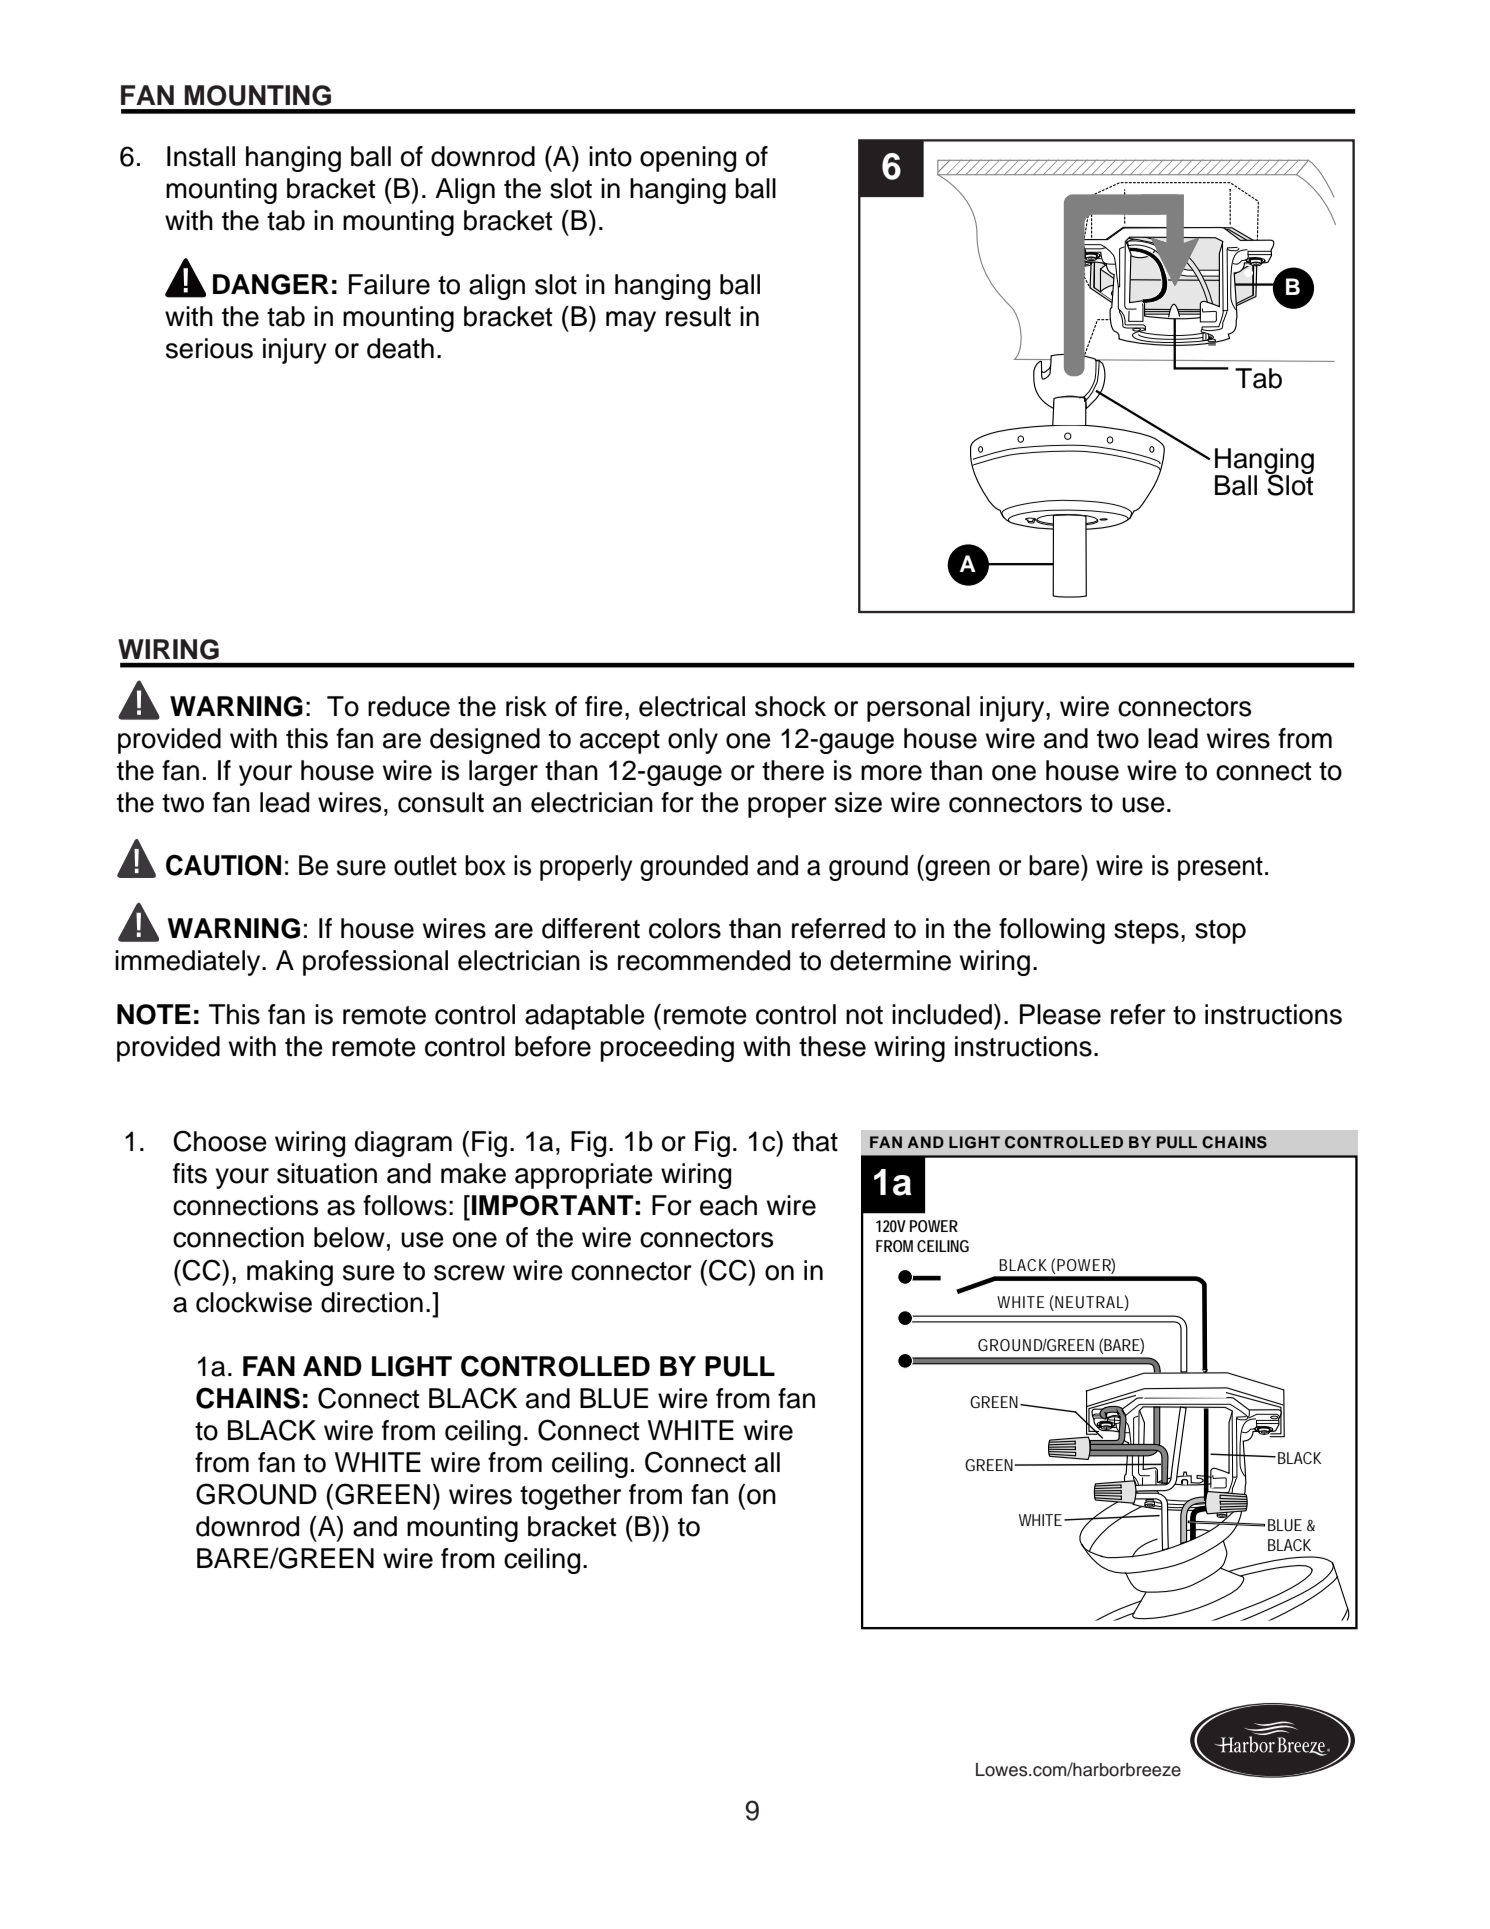 Image resolution: width=1490 pixels, height=1929 pixels. Describe the element at coordinates (667, 1049) in the screenshot. I see `proceeding` at that location.
